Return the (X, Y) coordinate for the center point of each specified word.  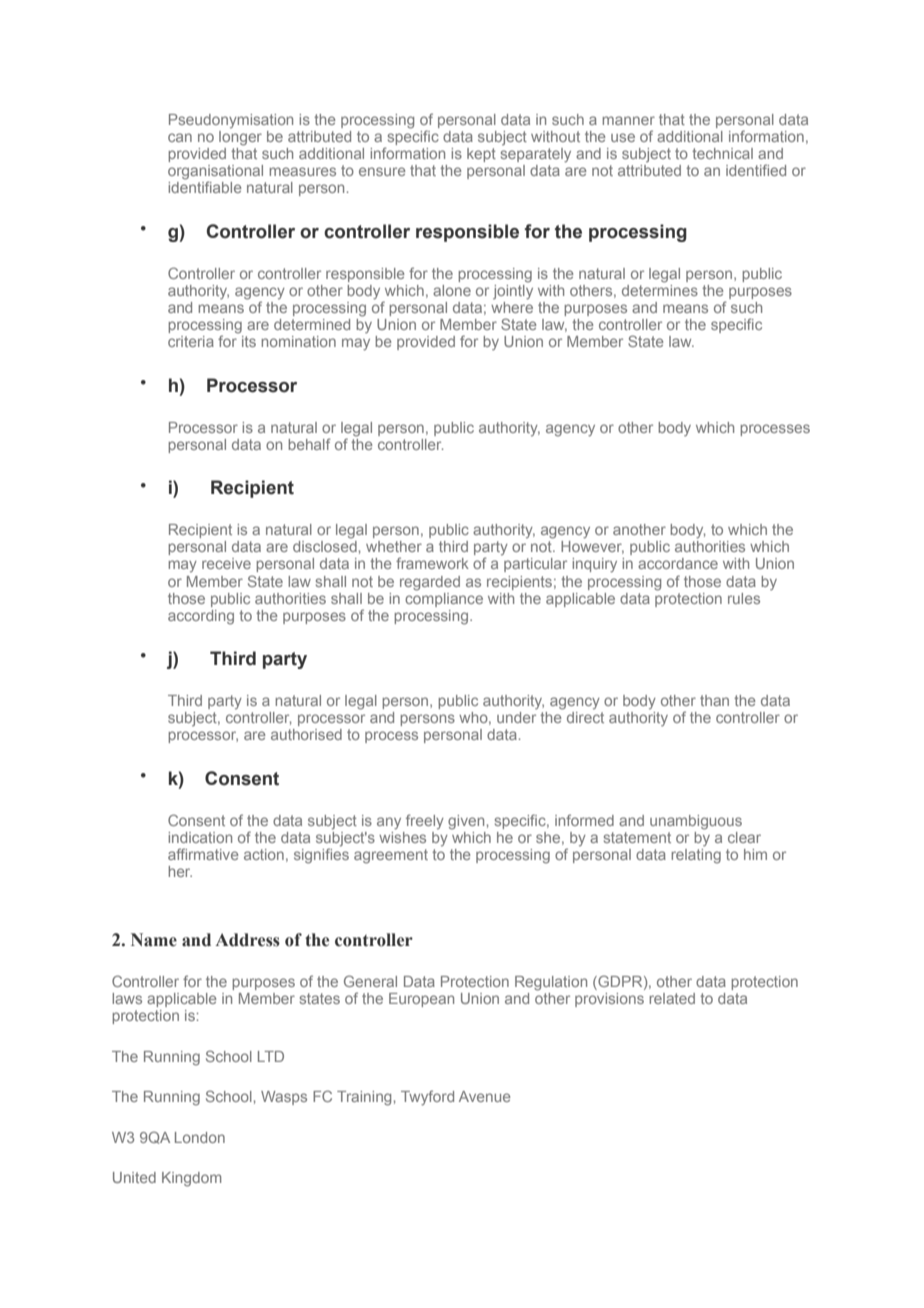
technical (722, 153)
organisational (215, 173)
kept (481, 155)
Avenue (484, 1096)
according (201, 617)
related (672, 998)
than (714, 700)
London (200, 1137)
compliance (444, 598)
